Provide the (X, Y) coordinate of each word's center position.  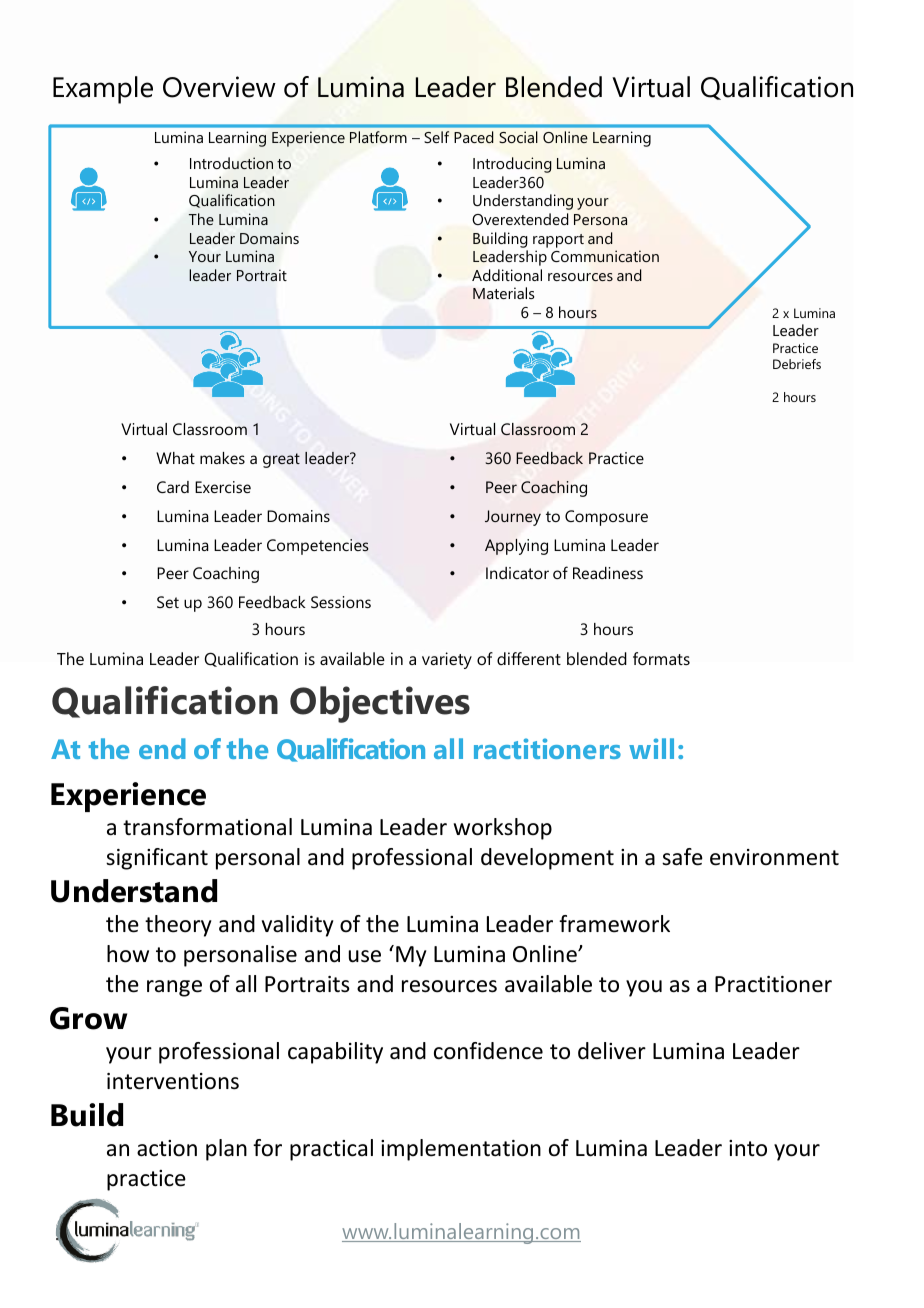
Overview (219, 87)
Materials (503, 293)
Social (518, 137)
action (167, 1148)
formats (661, 658)
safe (682, 857)
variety (447, 660)
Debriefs (797, 364)
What (175, 458)
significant (157, 859)
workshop (503, 829)
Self (436, 137)
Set (168, 602)
